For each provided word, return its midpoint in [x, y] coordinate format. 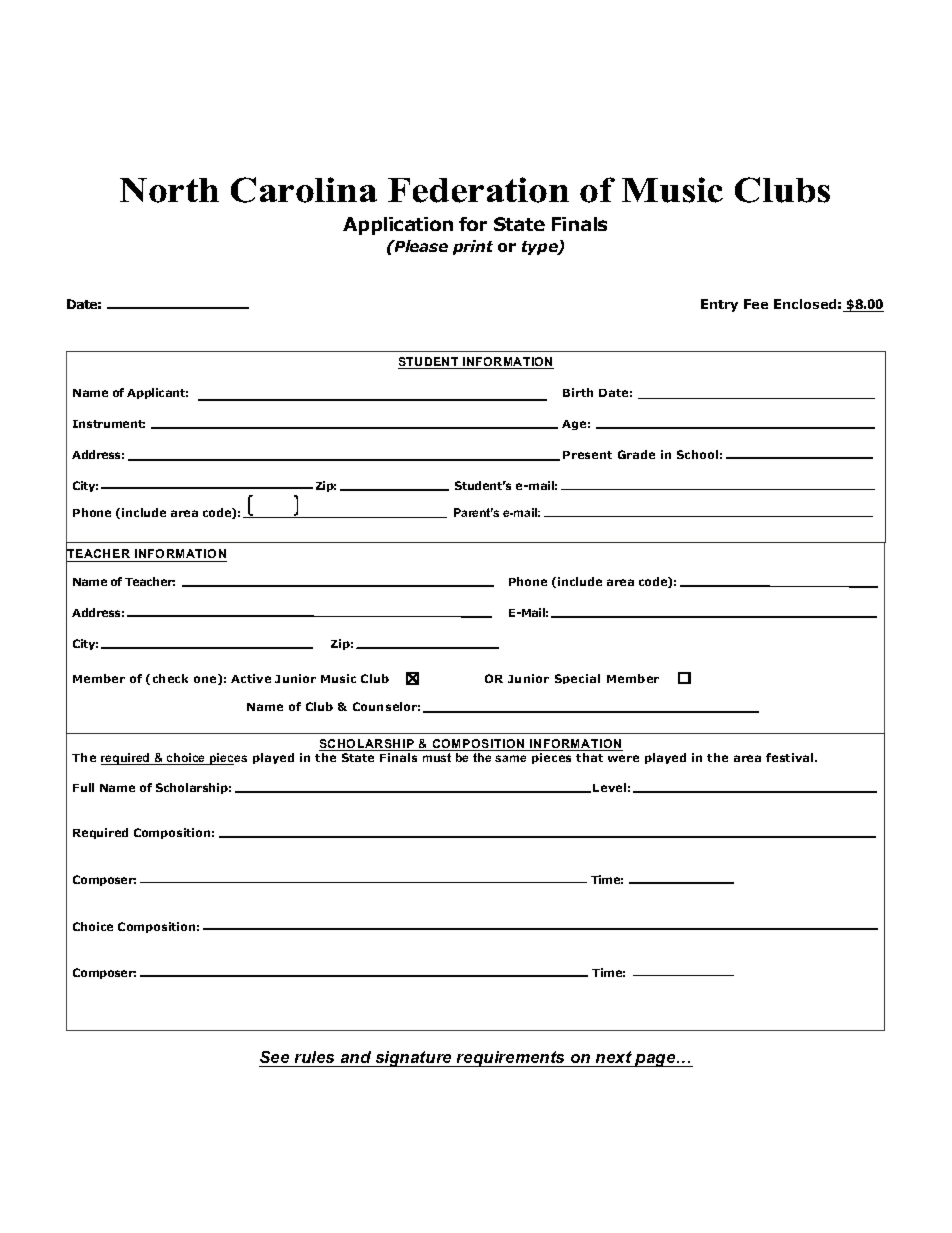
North [169, 190]
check [170, 678]
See [274, 1057]
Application [398, 226]
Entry [719, 305]
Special [577, 679]
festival [791, 757]
